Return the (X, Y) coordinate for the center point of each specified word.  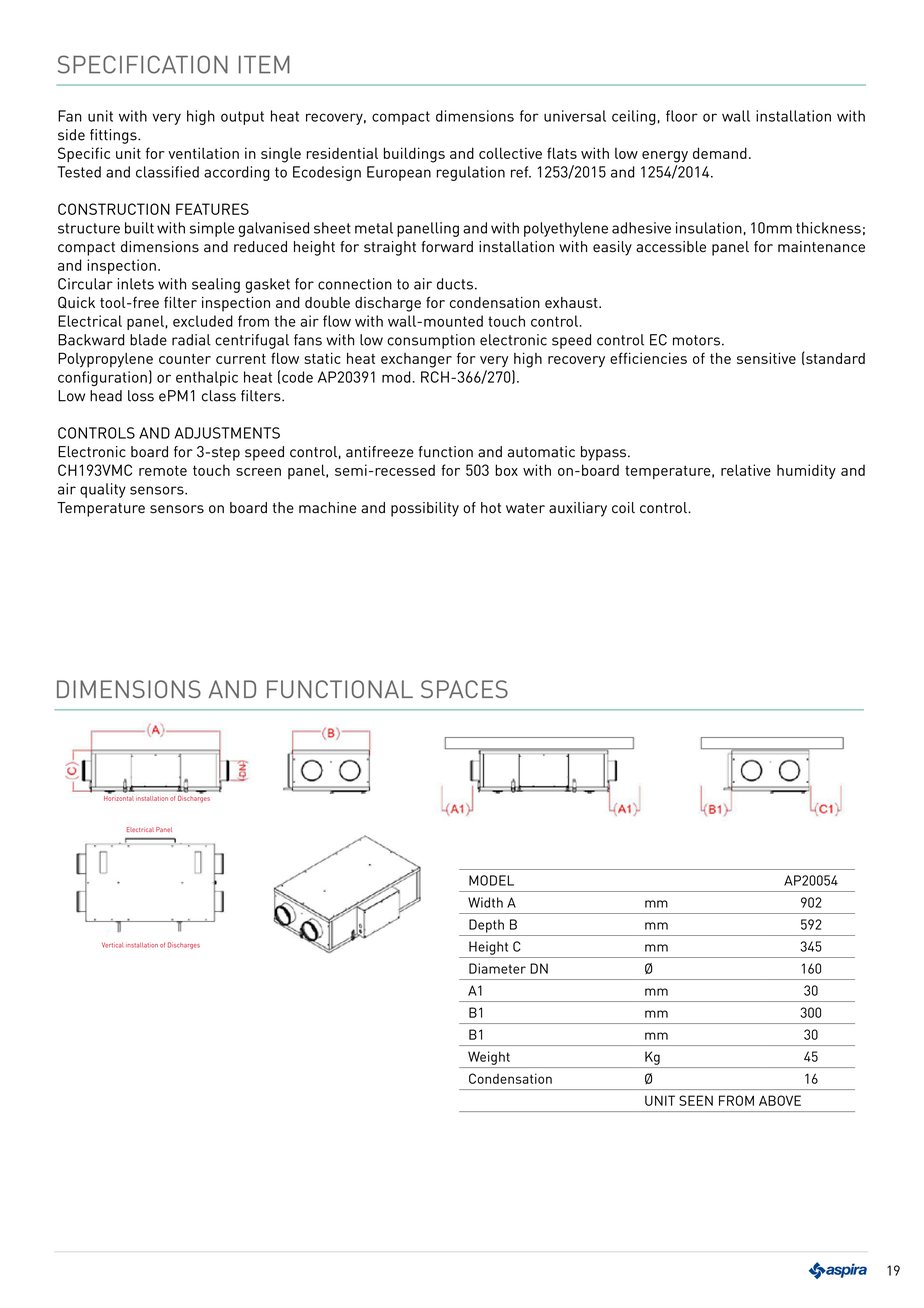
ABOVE (780, 1100)
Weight (489, 1058)
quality (103, 490)
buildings (414, 155)
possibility (425, 509)
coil (623, 508)
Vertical (112, 945)
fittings (114, 136)
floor (682, 116)
